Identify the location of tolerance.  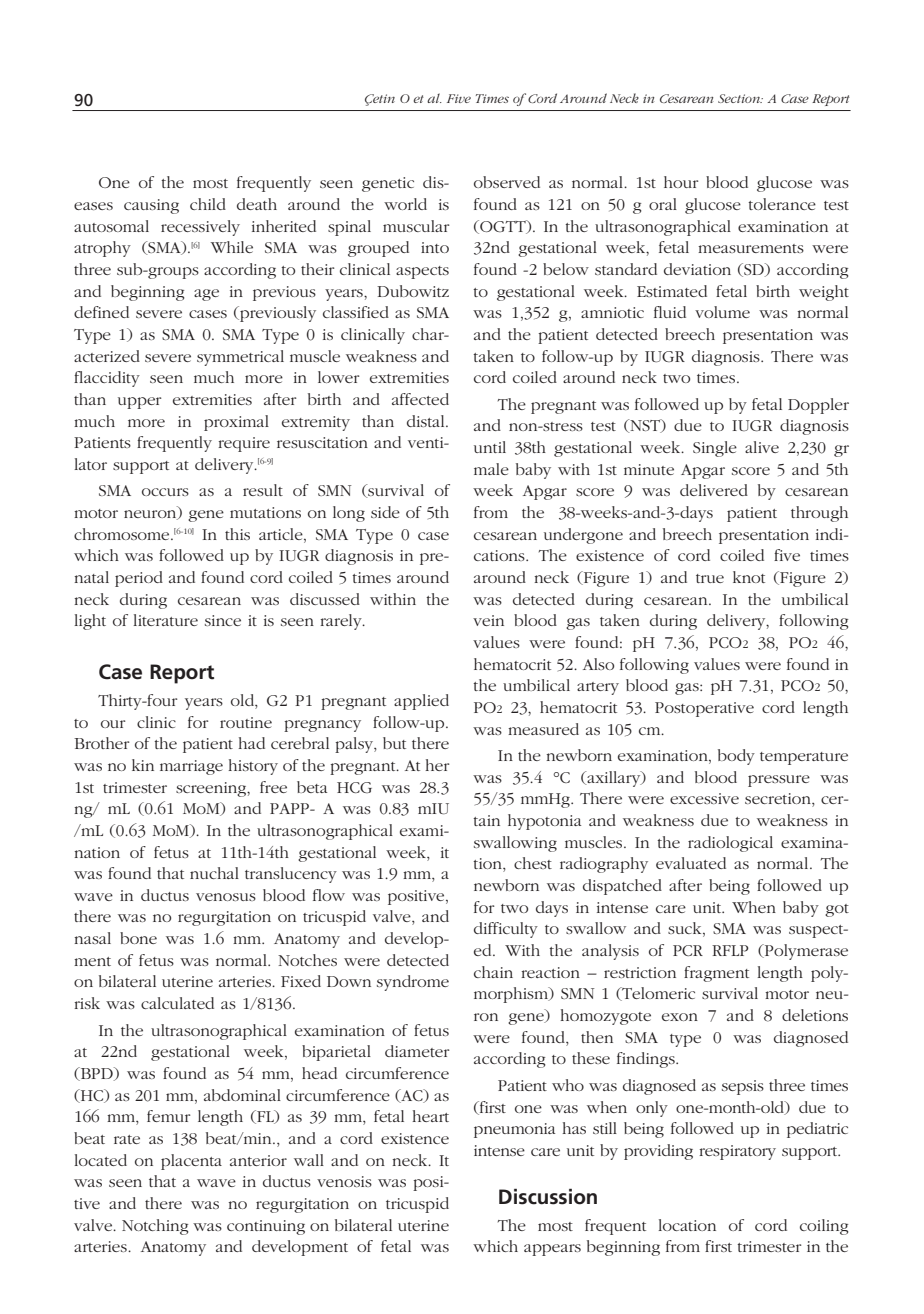
(782, 204).
